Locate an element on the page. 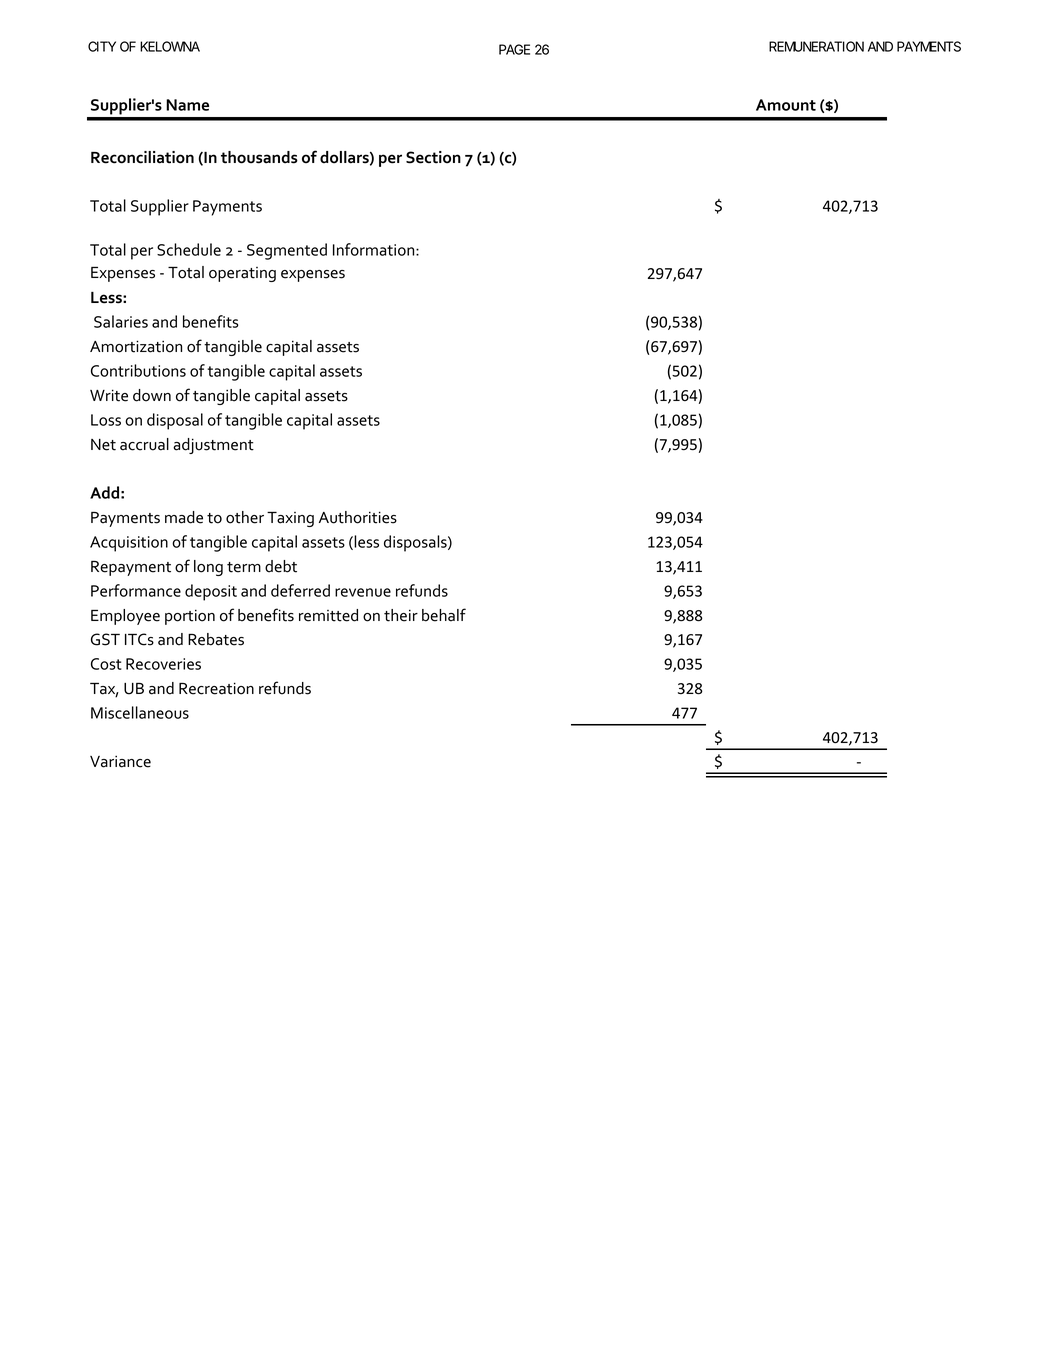 This image has height=1355, width=1047. Amount is located at coordinates (786, 105).
